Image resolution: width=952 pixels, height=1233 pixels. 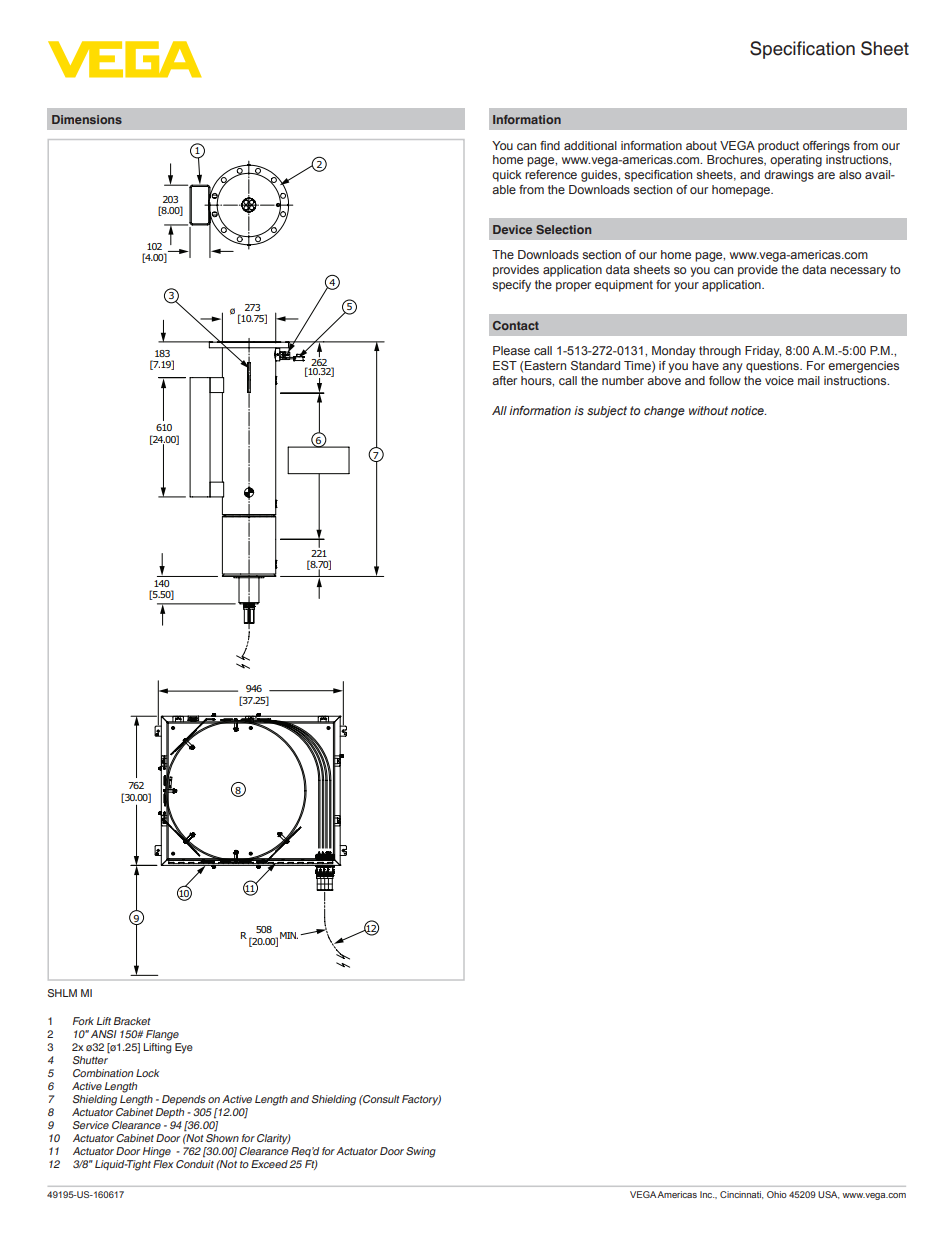 I want to click on Ohio, so click(x=777, y=1194).
